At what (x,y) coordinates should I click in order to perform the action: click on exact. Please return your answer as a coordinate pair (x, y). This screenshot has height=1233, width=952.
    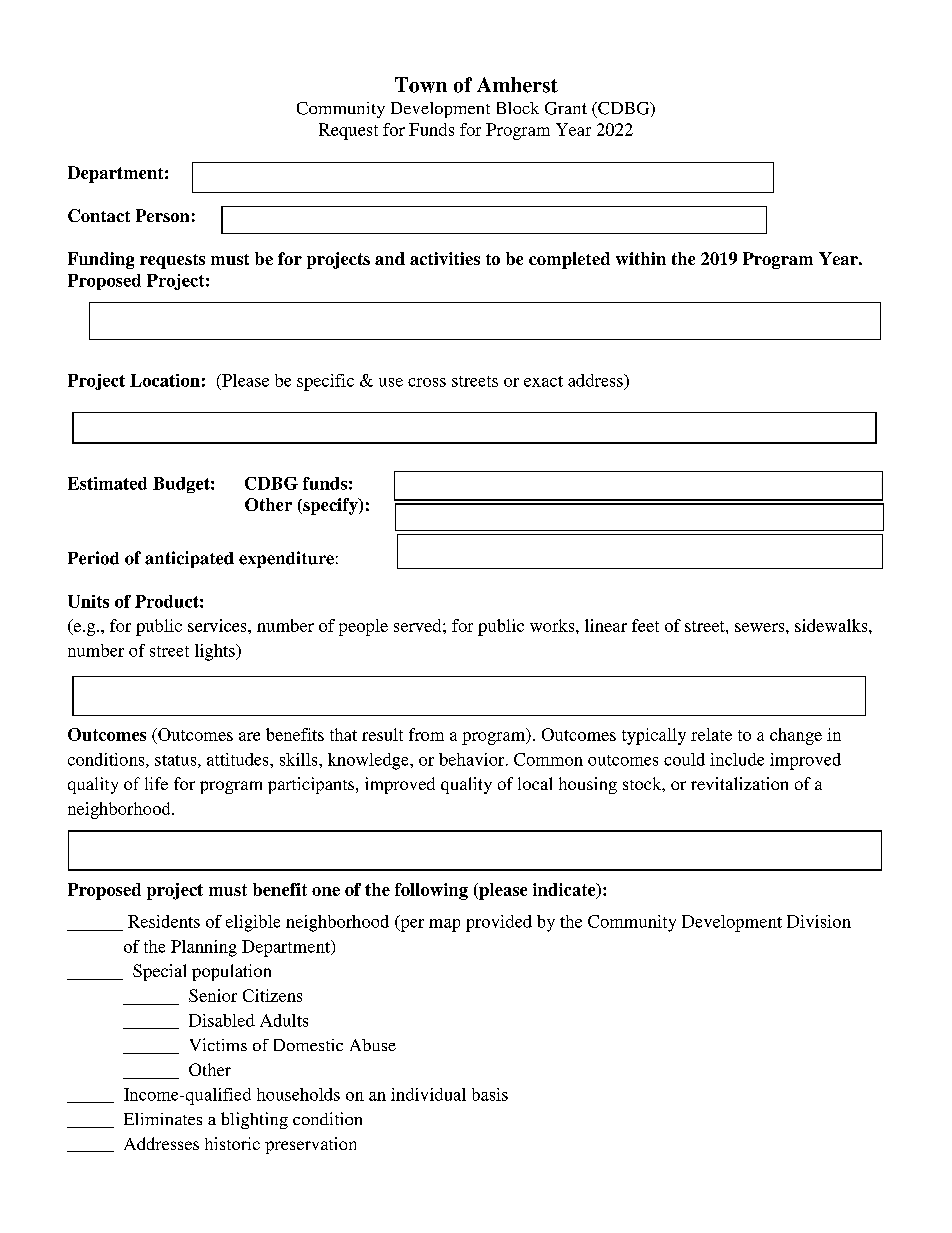
    Looking at the image, I should click on (543, 381).
